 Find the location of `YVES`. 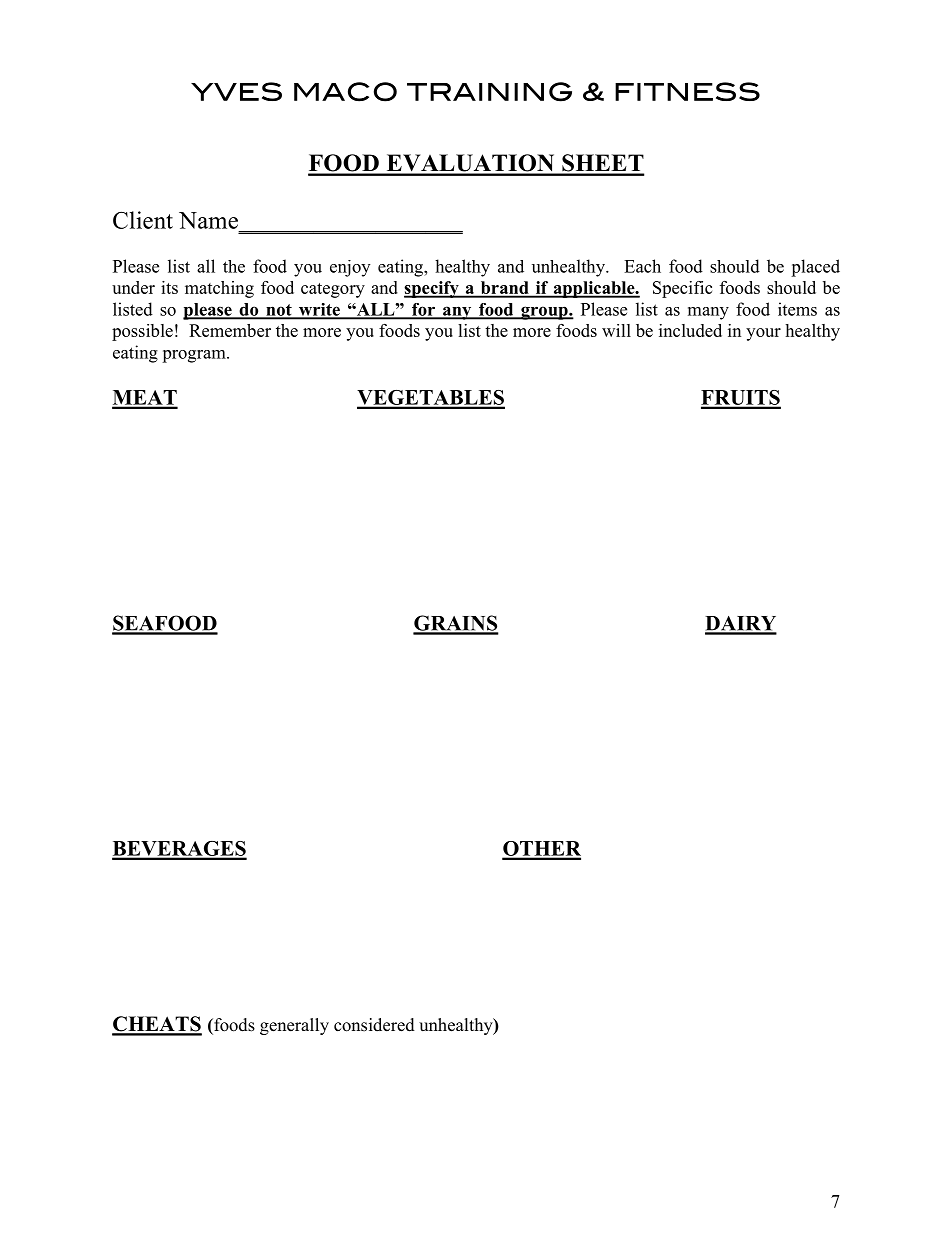

YVES is located at coordinates (236, 91).
